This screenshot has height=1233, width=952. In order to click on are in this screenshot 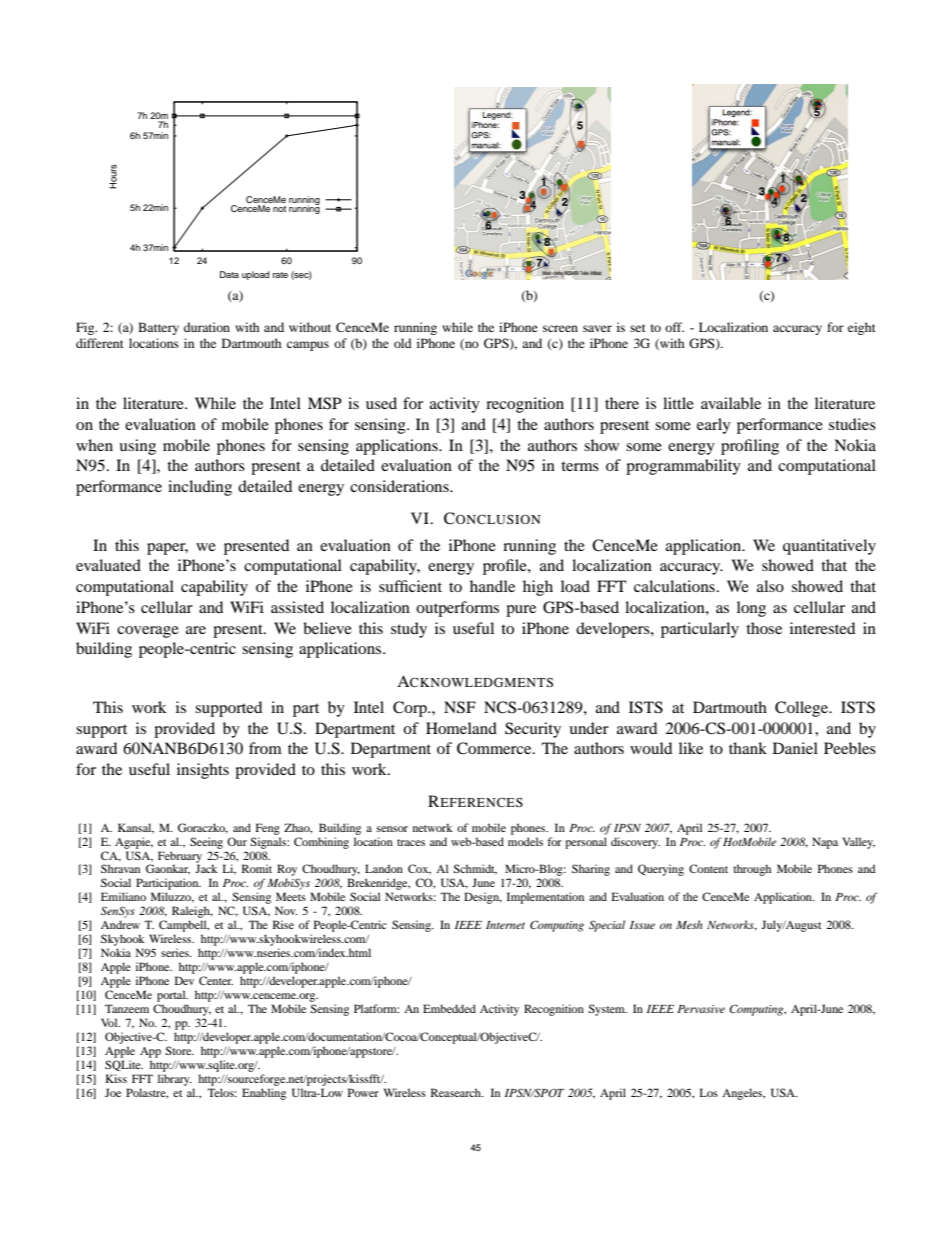, I will do `click(196, 630)`.
